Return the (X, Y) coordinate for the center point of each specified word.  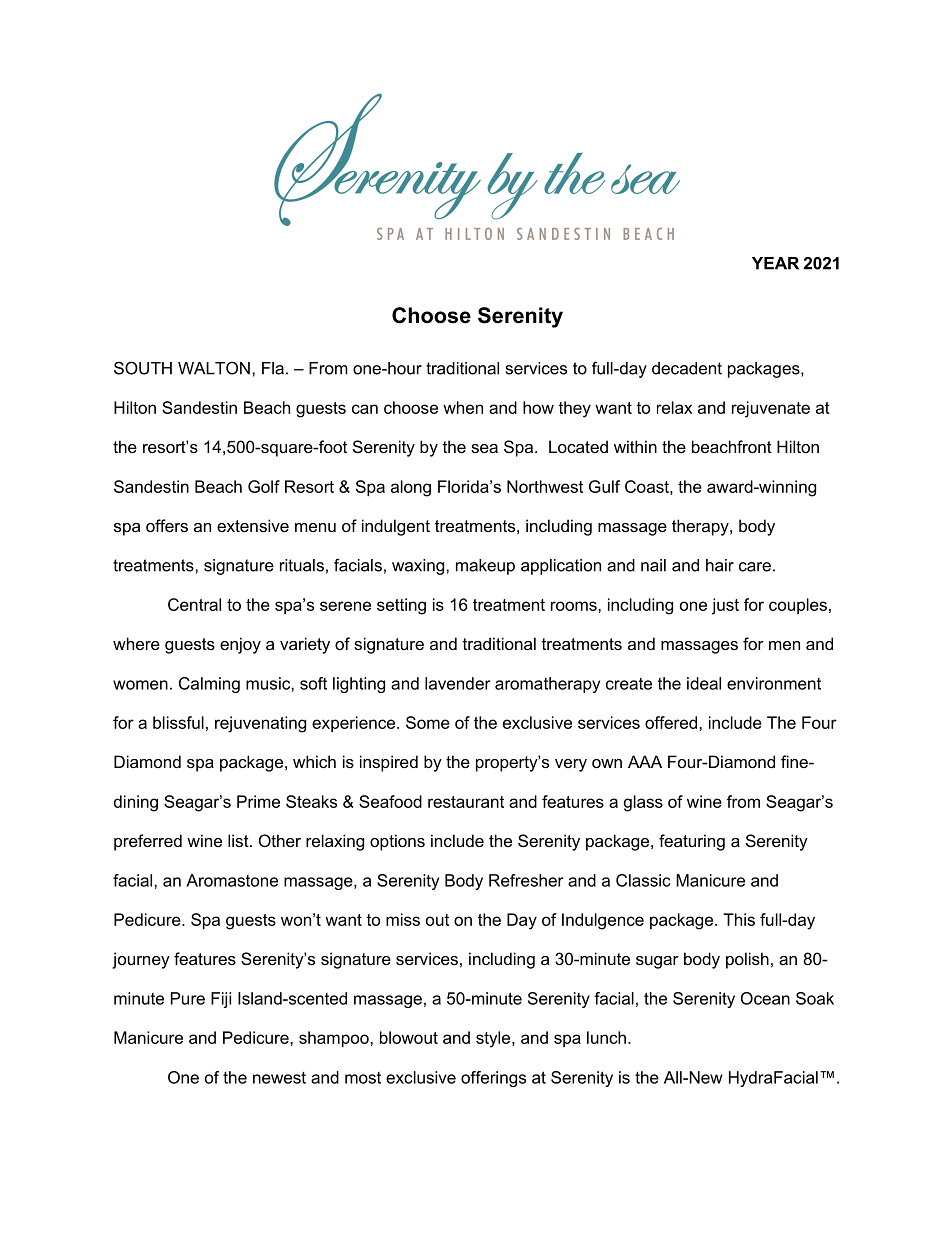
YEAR (775, 263)
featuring (692, 842)
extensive (253, 525)
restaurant (466, 802)
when (463, 407)
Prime (258, 801)
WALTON (214, 368)
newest (279, 1078)
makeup (485, 567)
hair (720, 565)
